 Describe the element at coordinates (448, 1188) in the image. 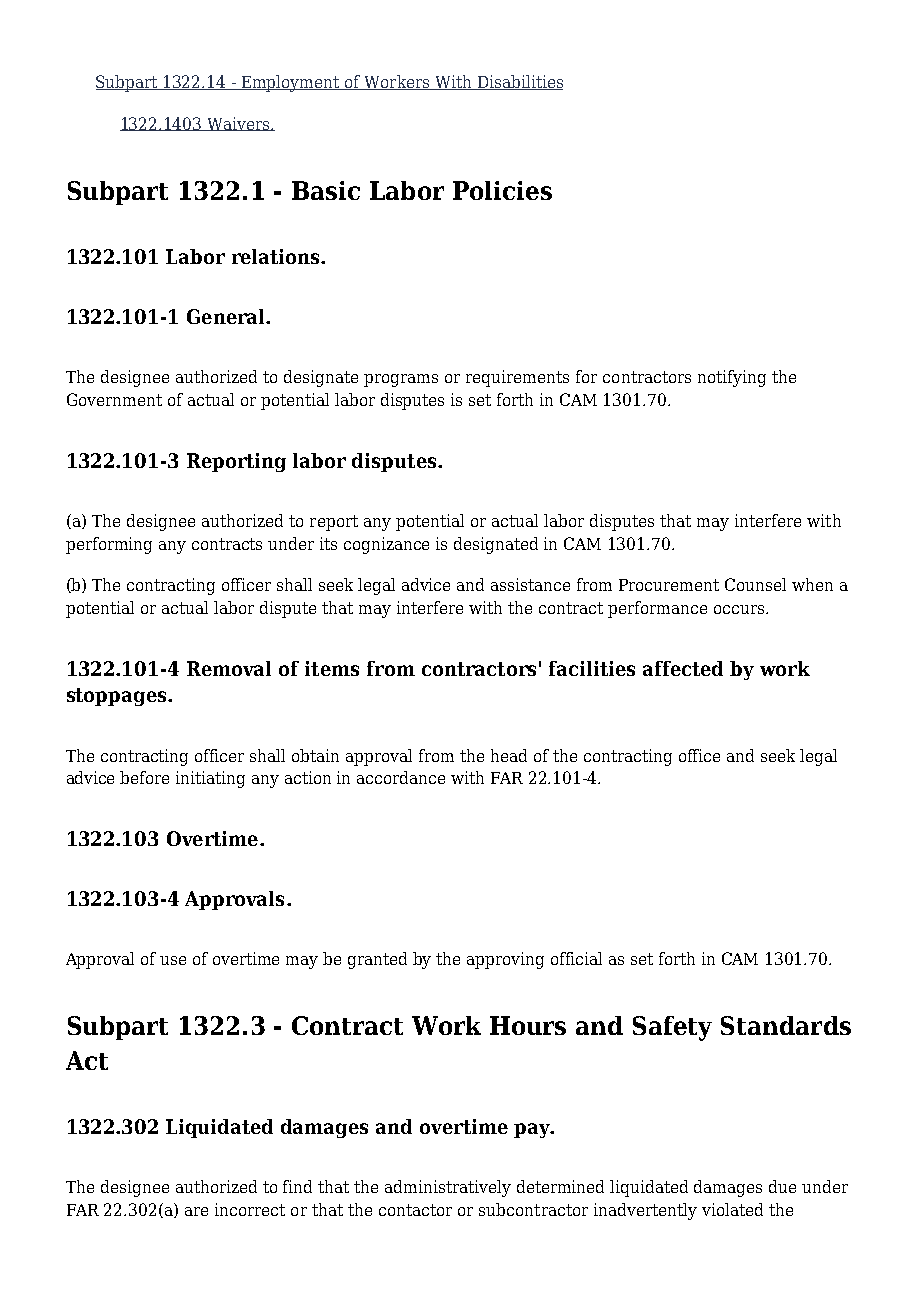

I see `administratively` at that location.
